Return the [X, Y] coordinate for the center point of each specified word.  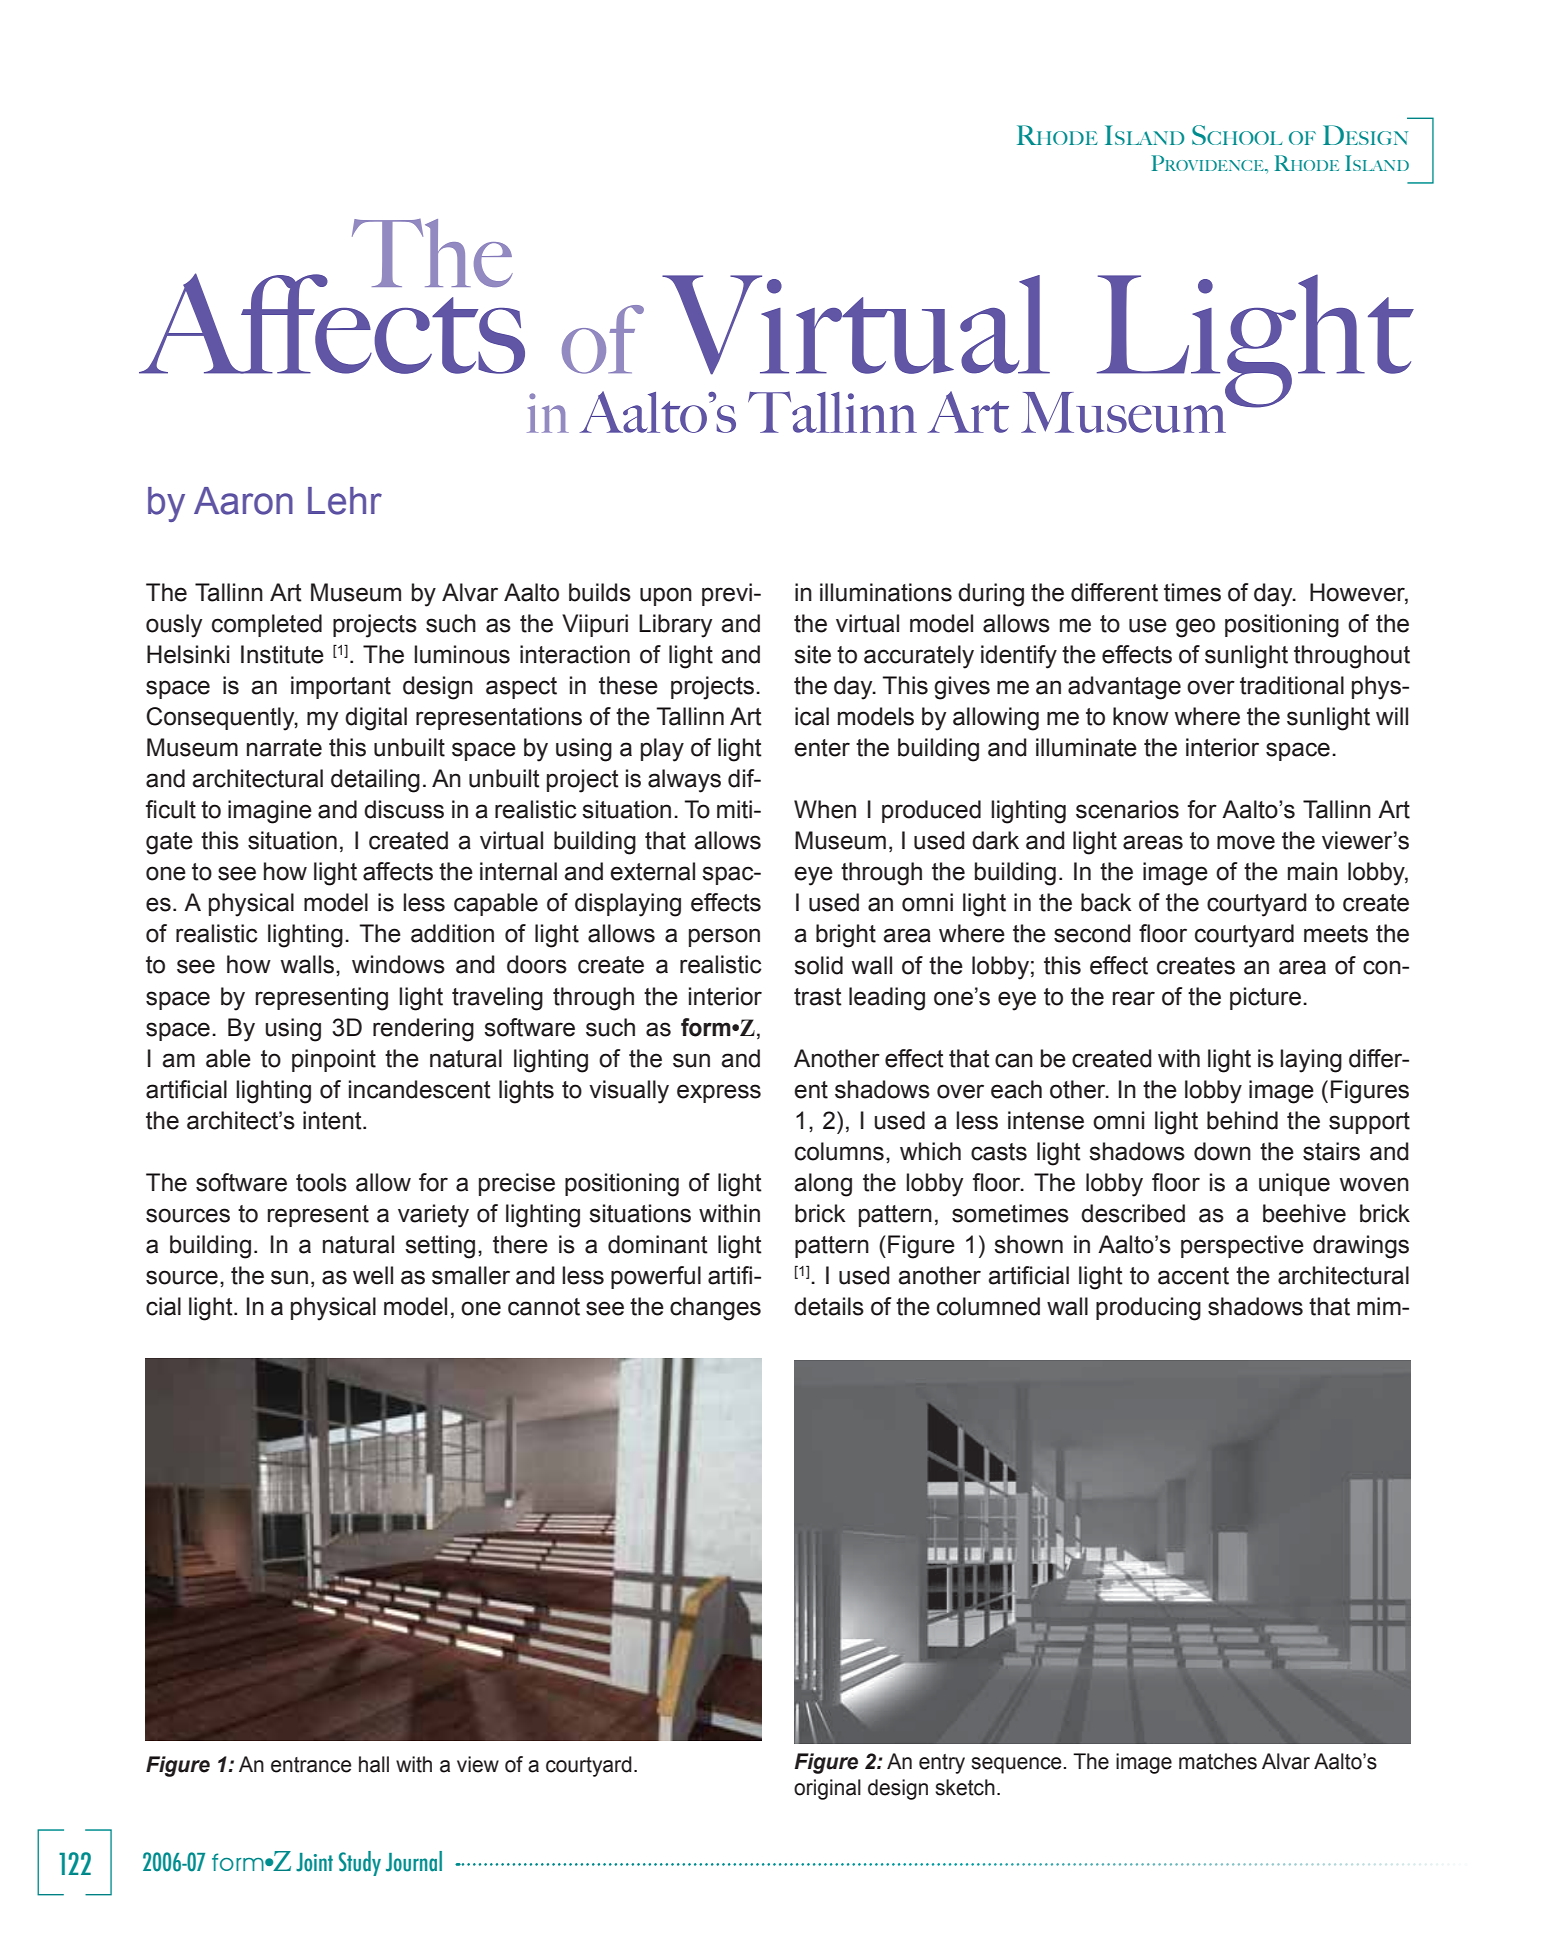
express [719, 1093]
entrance [311, 1765]
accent [1193, 1276]
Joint [314, 1862]
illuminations [886, 592]
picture [1265, 998]
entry [942, 1764]
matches [1218, 1761]
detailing [375, 781]
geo [1195, 628]
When [825, 809]
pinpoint [334, 1060]
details [829, 1306]
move [1246, 842]
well [373, 1275]
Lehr [345, 501]
